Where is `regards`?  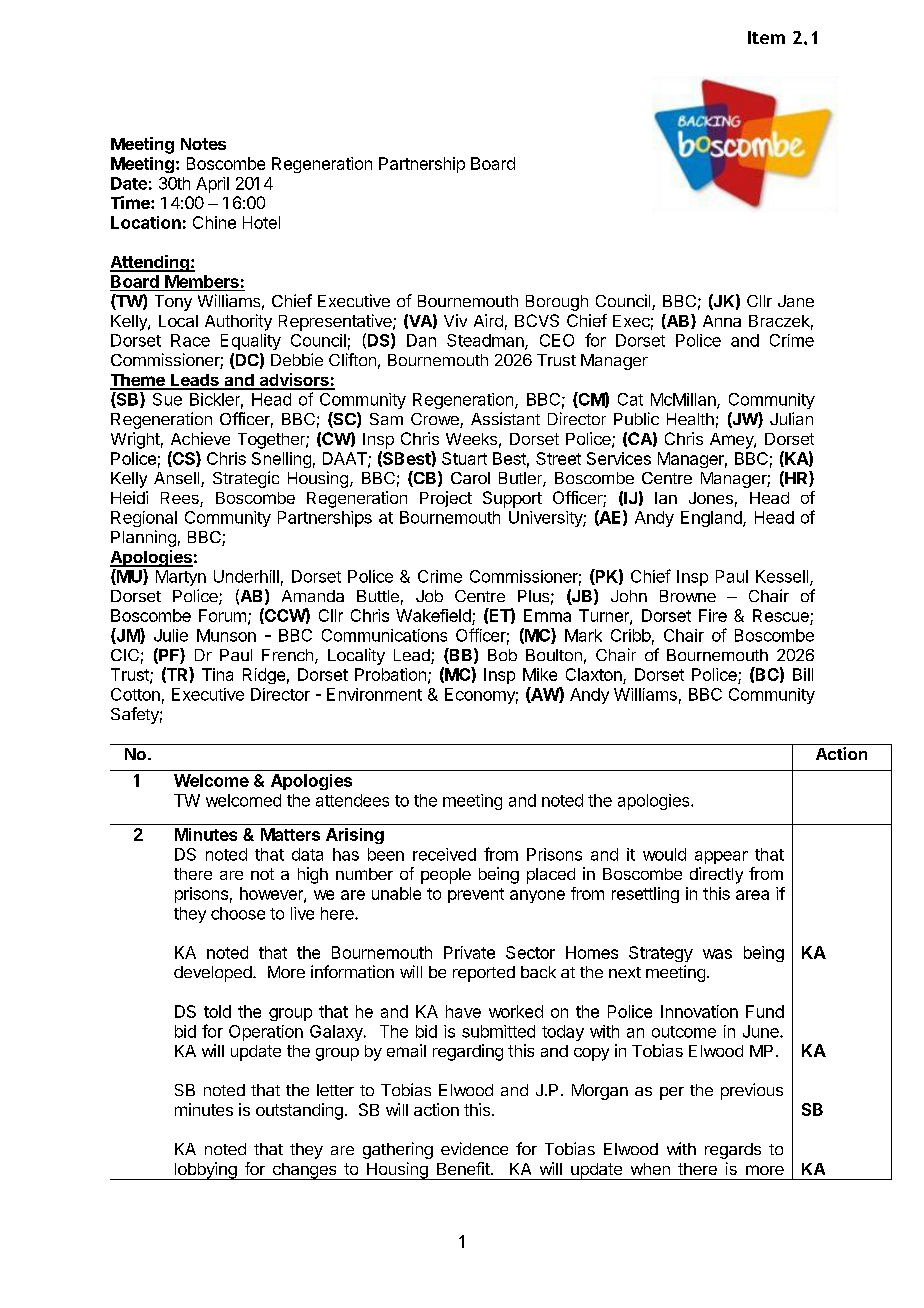
regards is located at coordinates (733, 1151).
